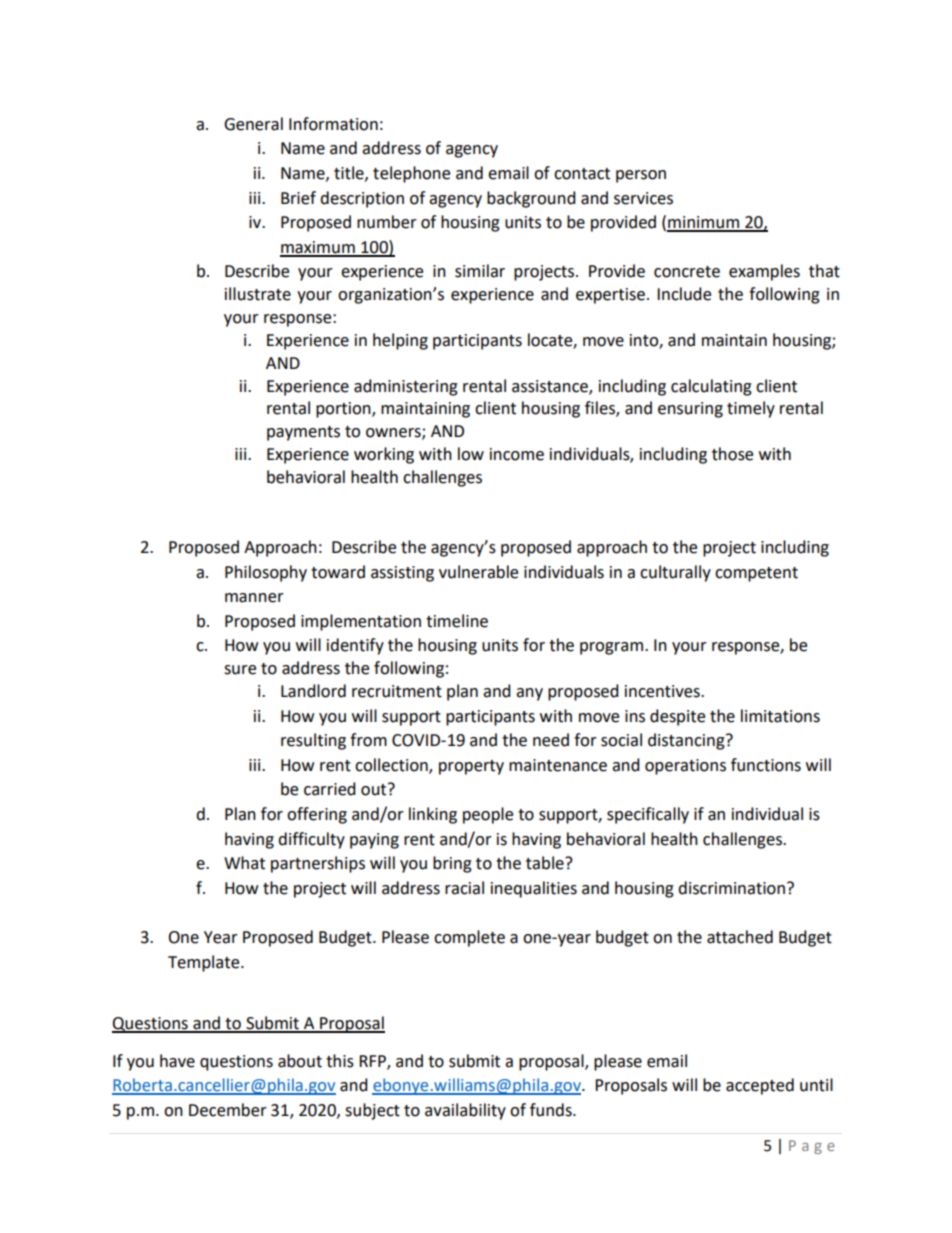 The width and height of the screenshot is (952, 1233). What do you see at coordinates (244, 863) in the screenshot?
I see `What` at bounding box center [244, 863].
